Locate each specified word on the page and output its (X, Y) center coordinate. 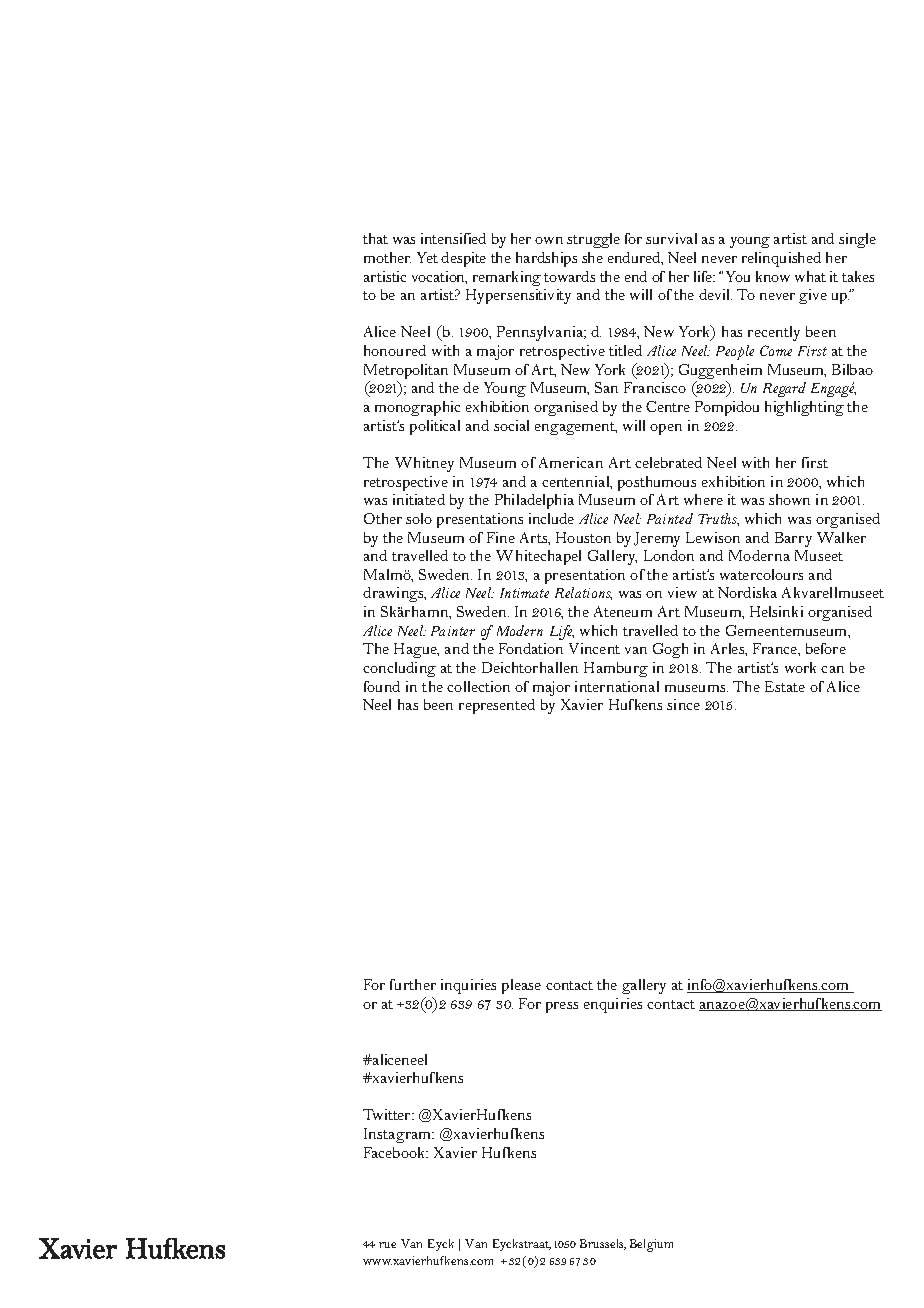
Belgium (651, 1245)
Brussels (603, 1244)
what (810, 276)
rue (387, 1245)
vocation (439, 277)
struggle (593, 240)
